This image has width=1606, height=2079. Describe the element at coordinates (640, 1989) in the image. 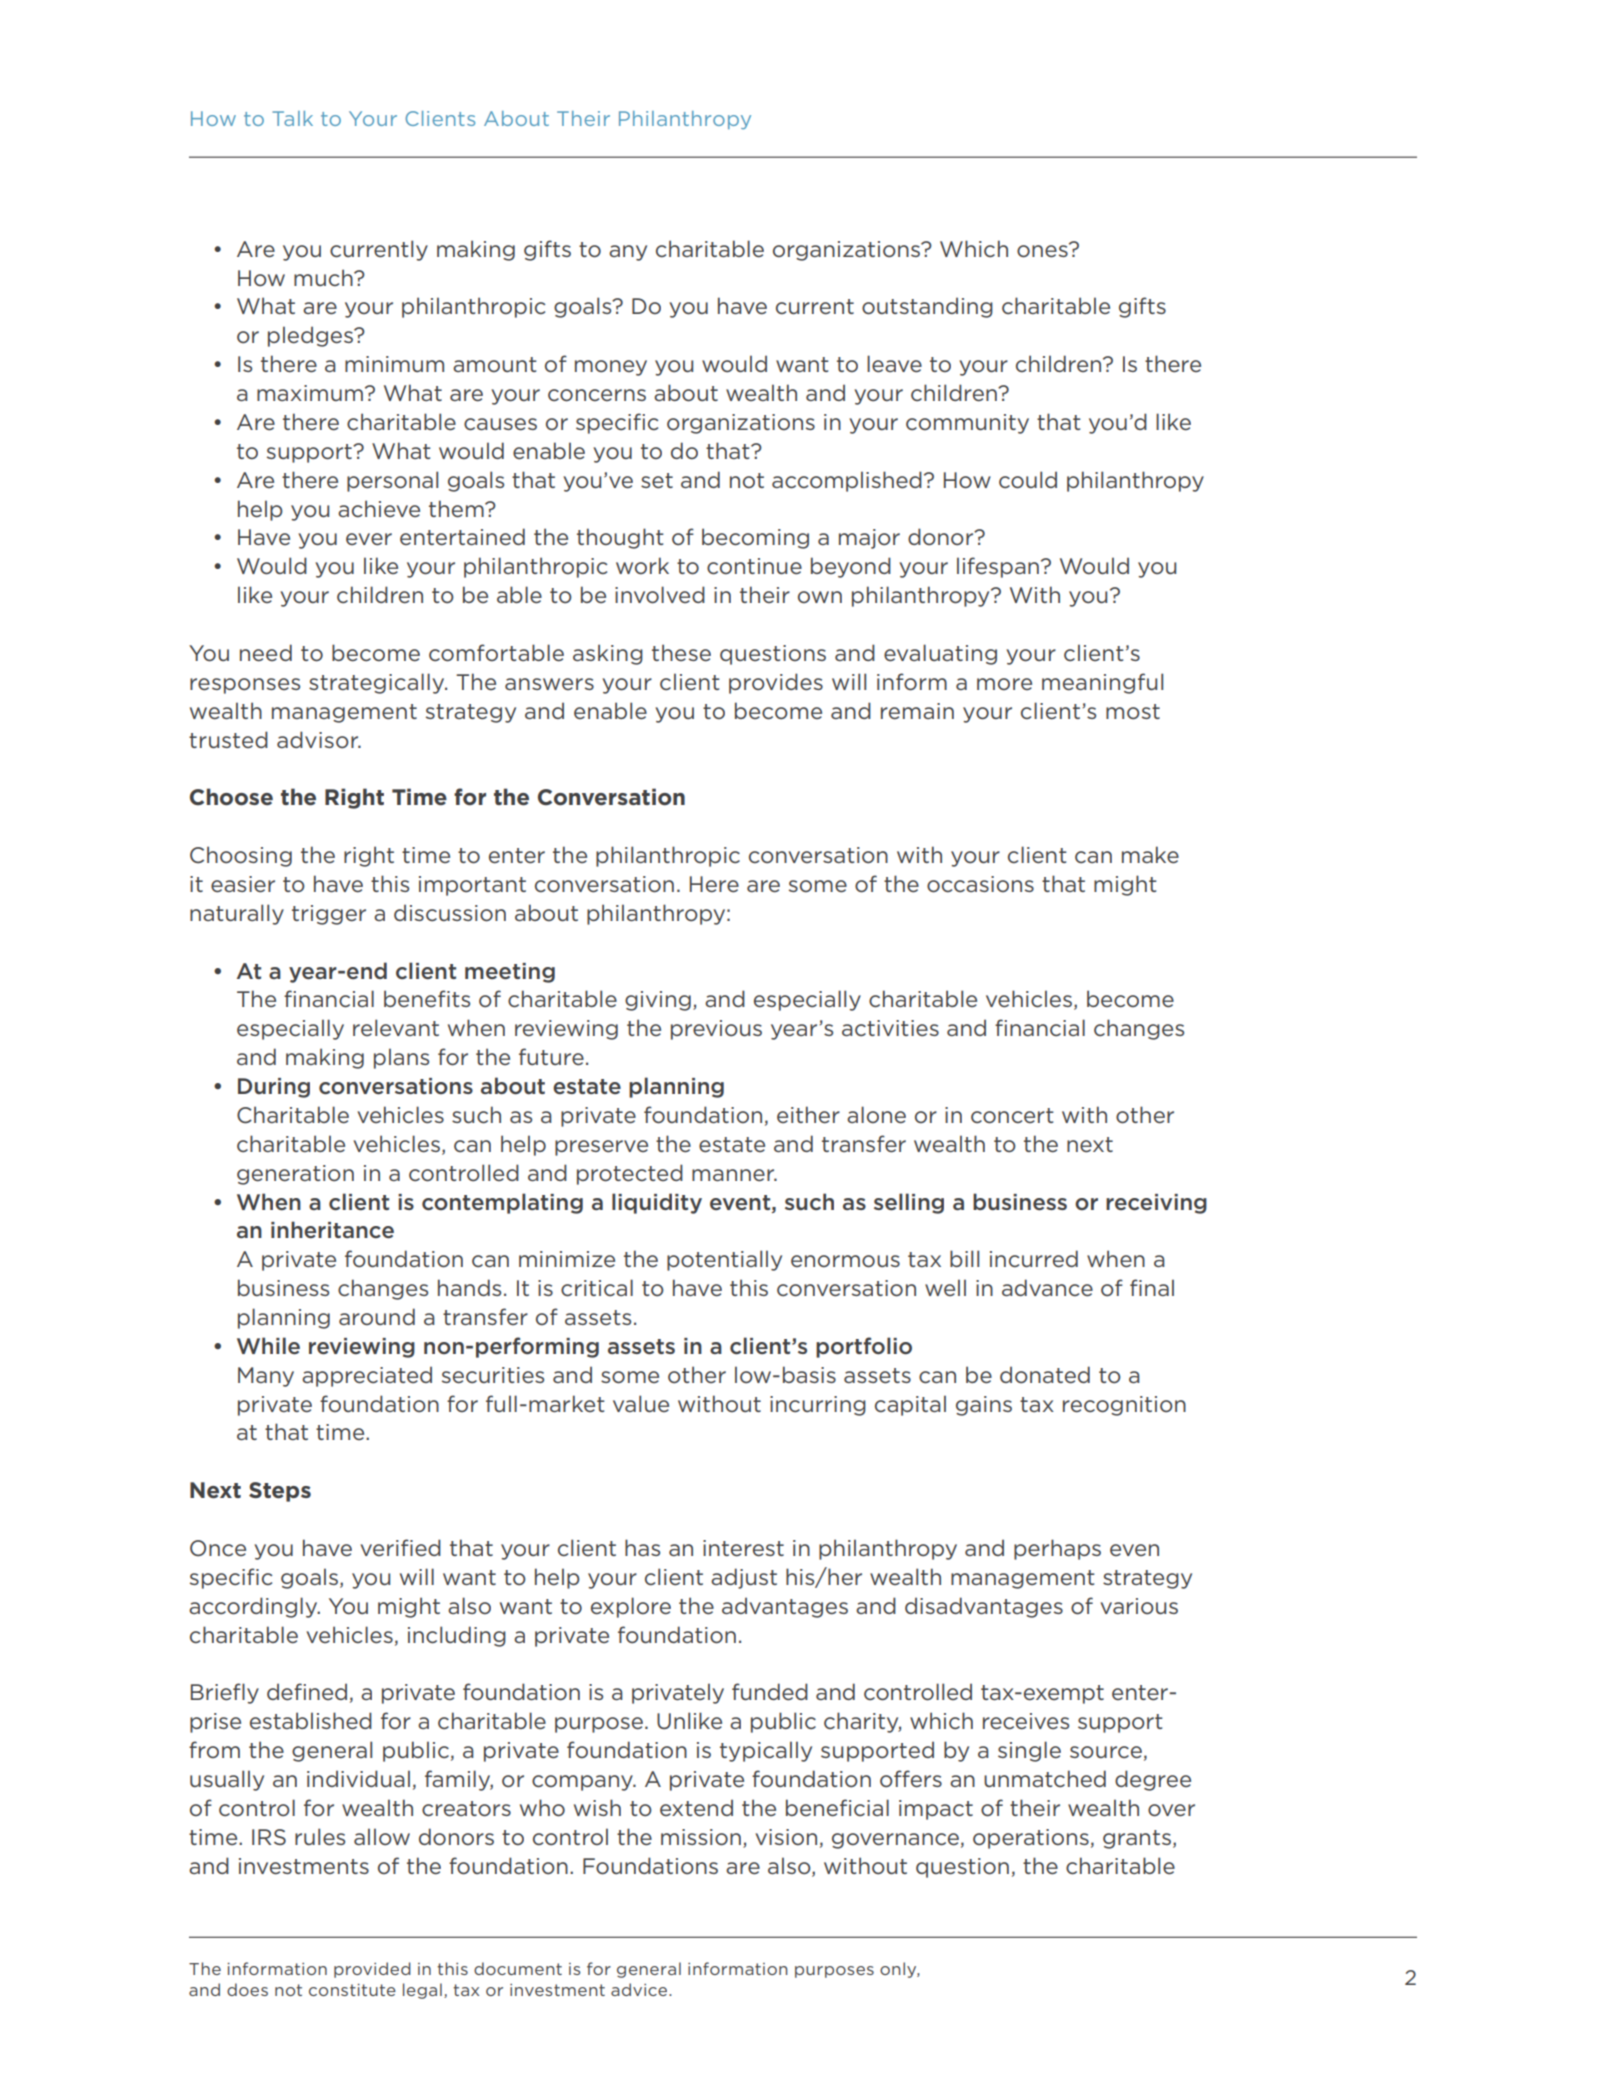

I see `advice` at that location.
